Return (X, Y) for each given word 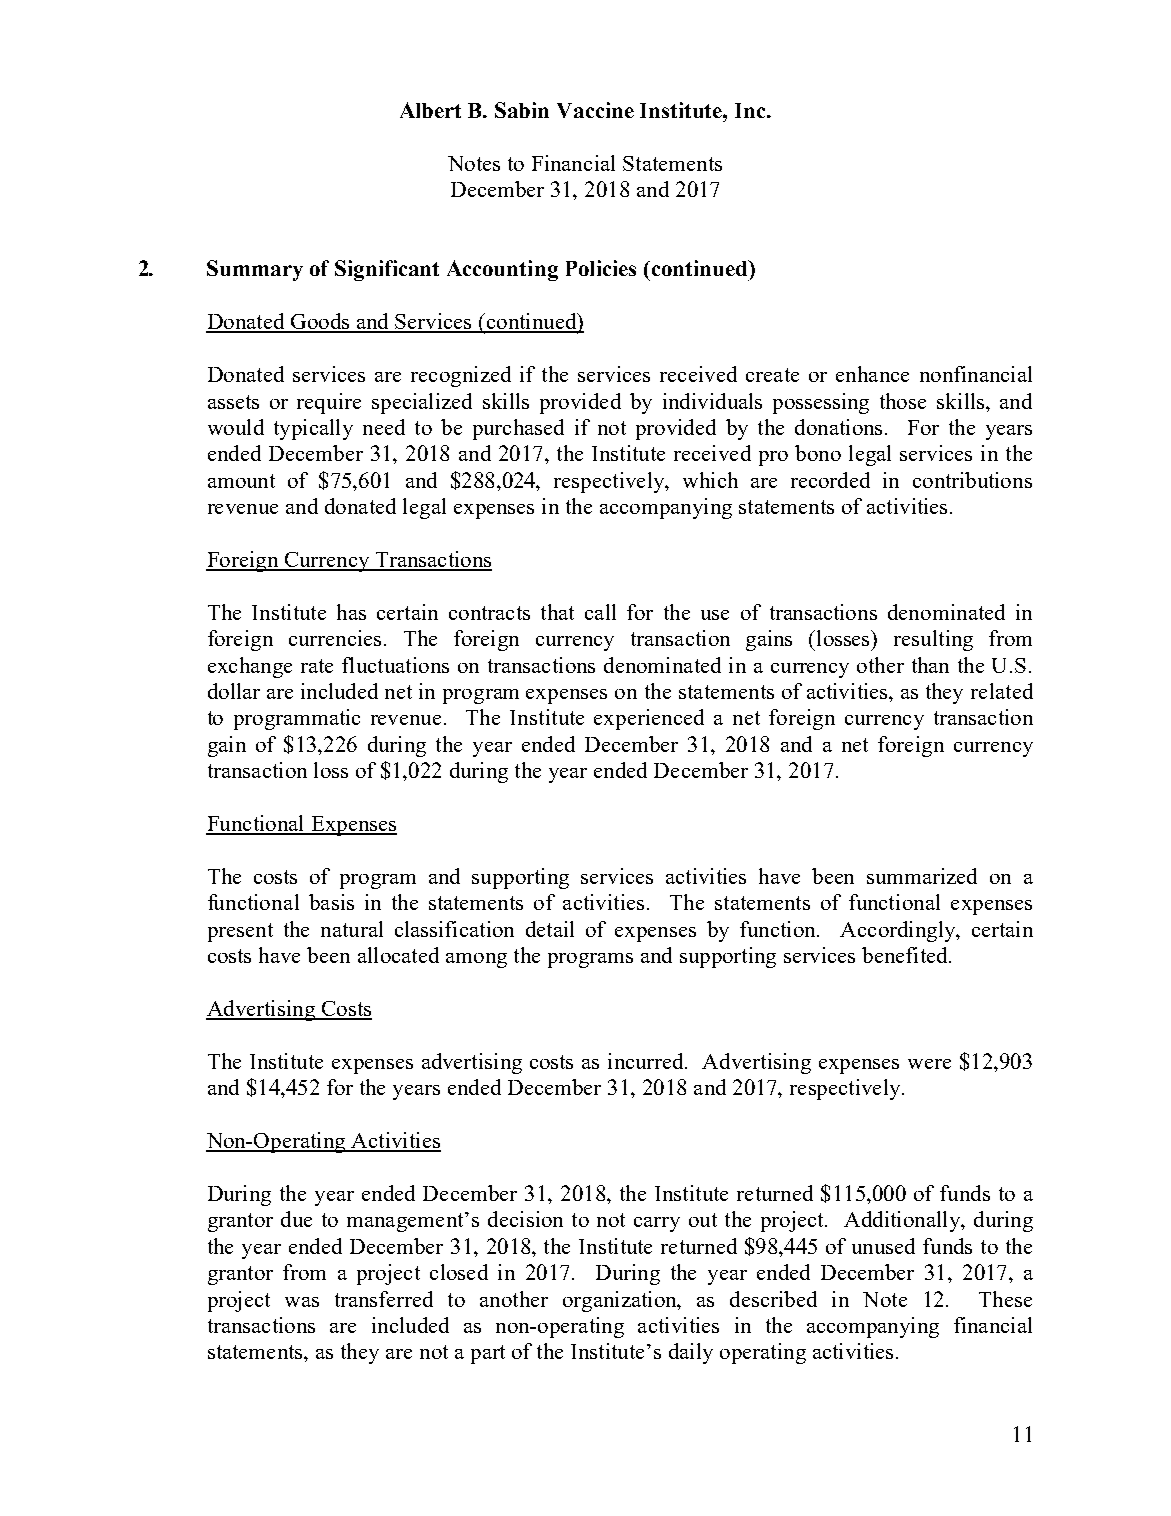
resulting (933, 640)
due (296, 1219)
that (557, 612)
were (929, 1064)
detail (550, 929)
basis (331, 902)
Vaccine (595, 110)
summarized (922, 876)
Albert (430, 110)
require (329, 403)
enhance (872, 374)
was (302, 1302)
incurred (647, 1061)
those (903, 401)
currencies (335, 638)
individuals (712, 401)
